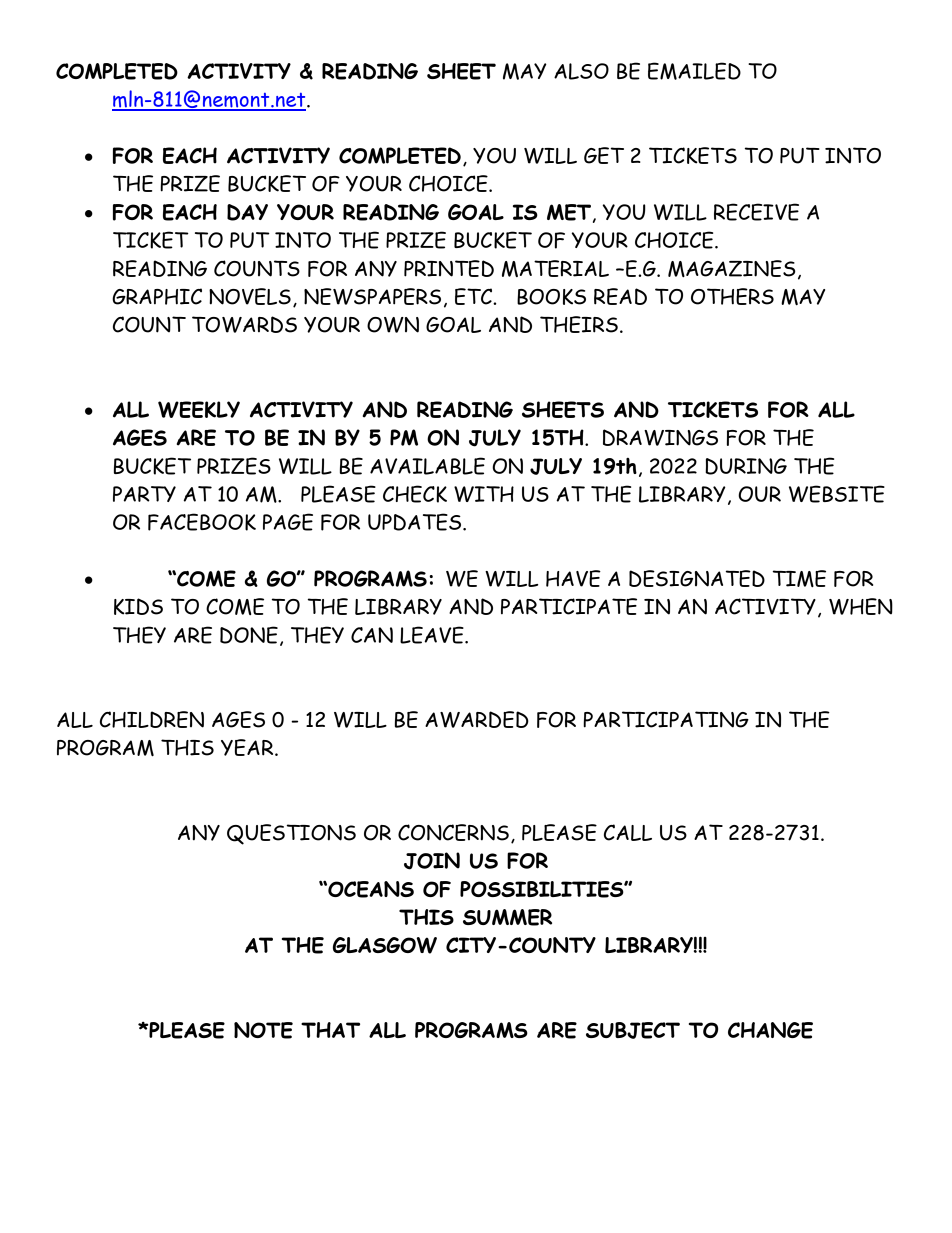 Image resolution: width=952 pixels, height=1233 pixels. I want to click on SUMMER, so click(507, 917).
